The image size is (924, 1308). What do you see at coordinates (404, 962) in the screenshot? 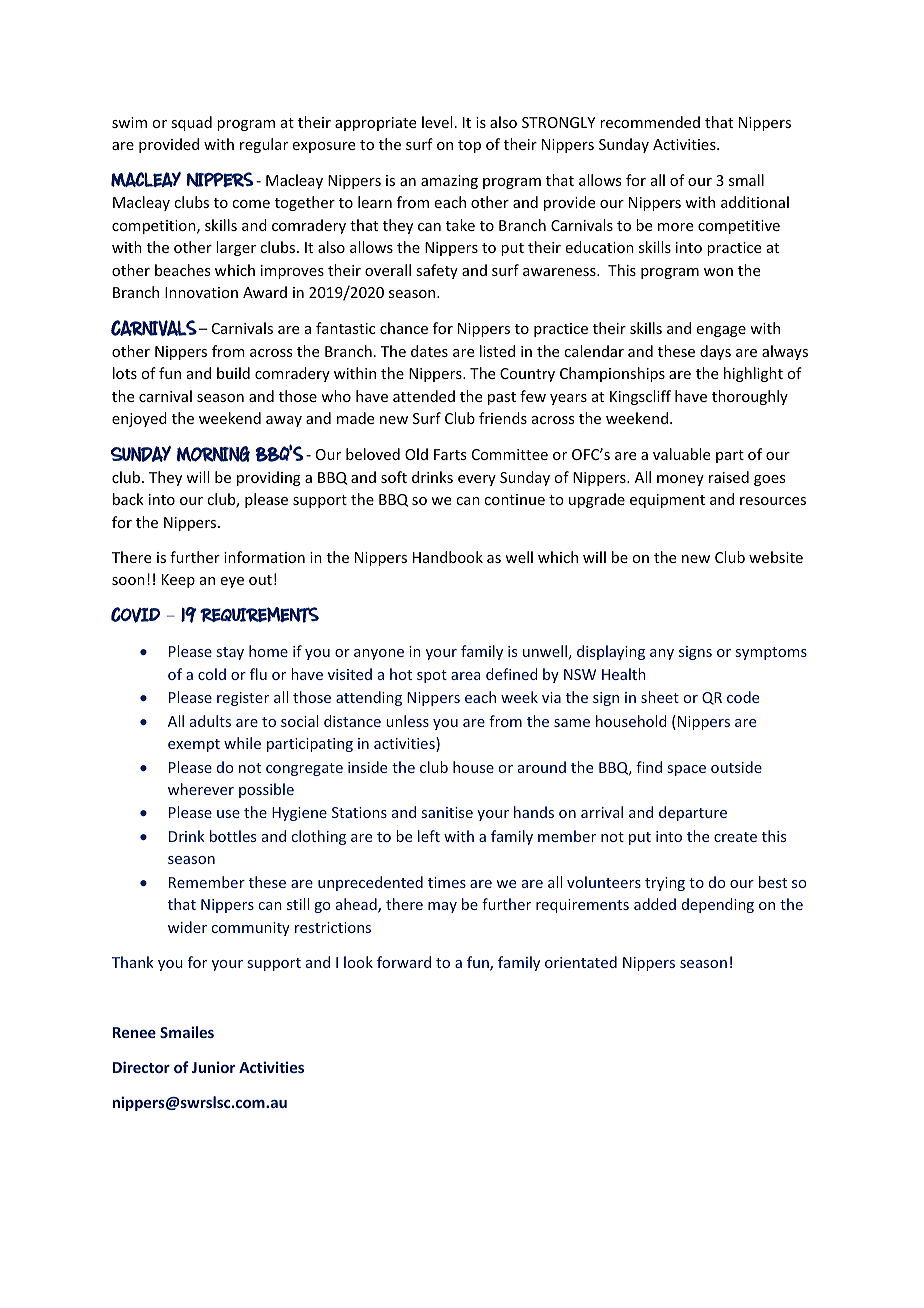
I see `forward` at bounding box center [404, 962].
